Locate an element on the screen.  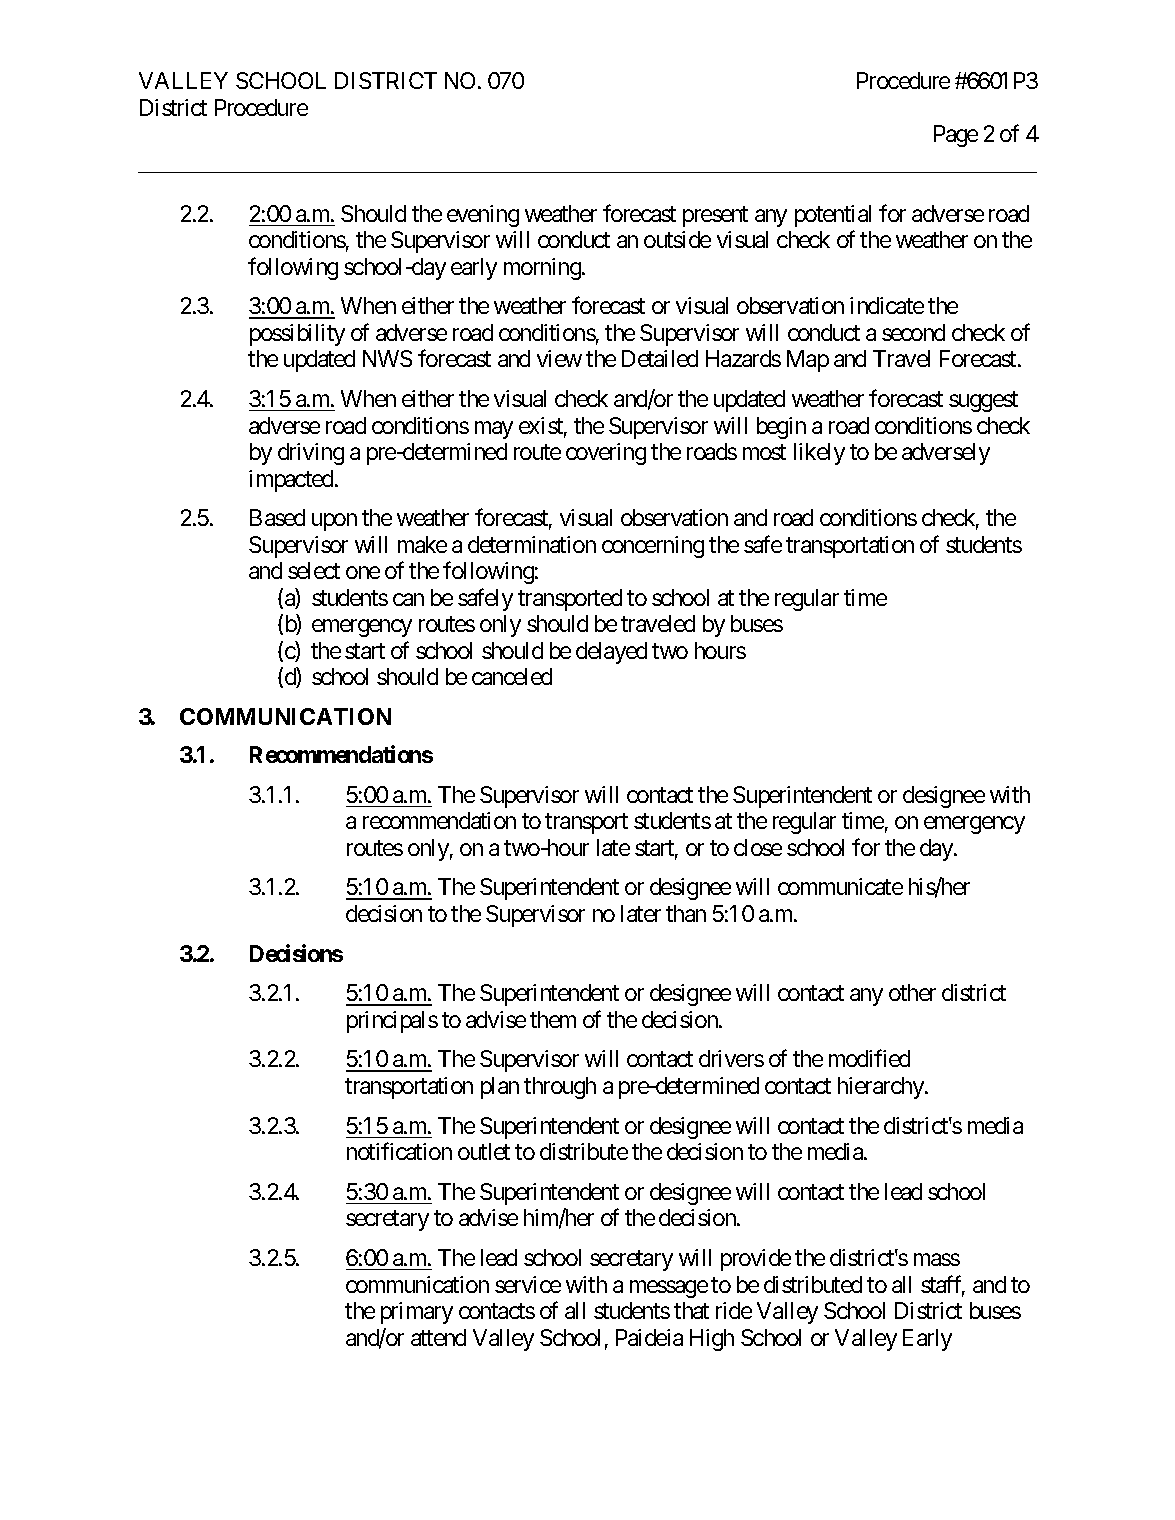
primary is located at coordinates (417, 1313).
